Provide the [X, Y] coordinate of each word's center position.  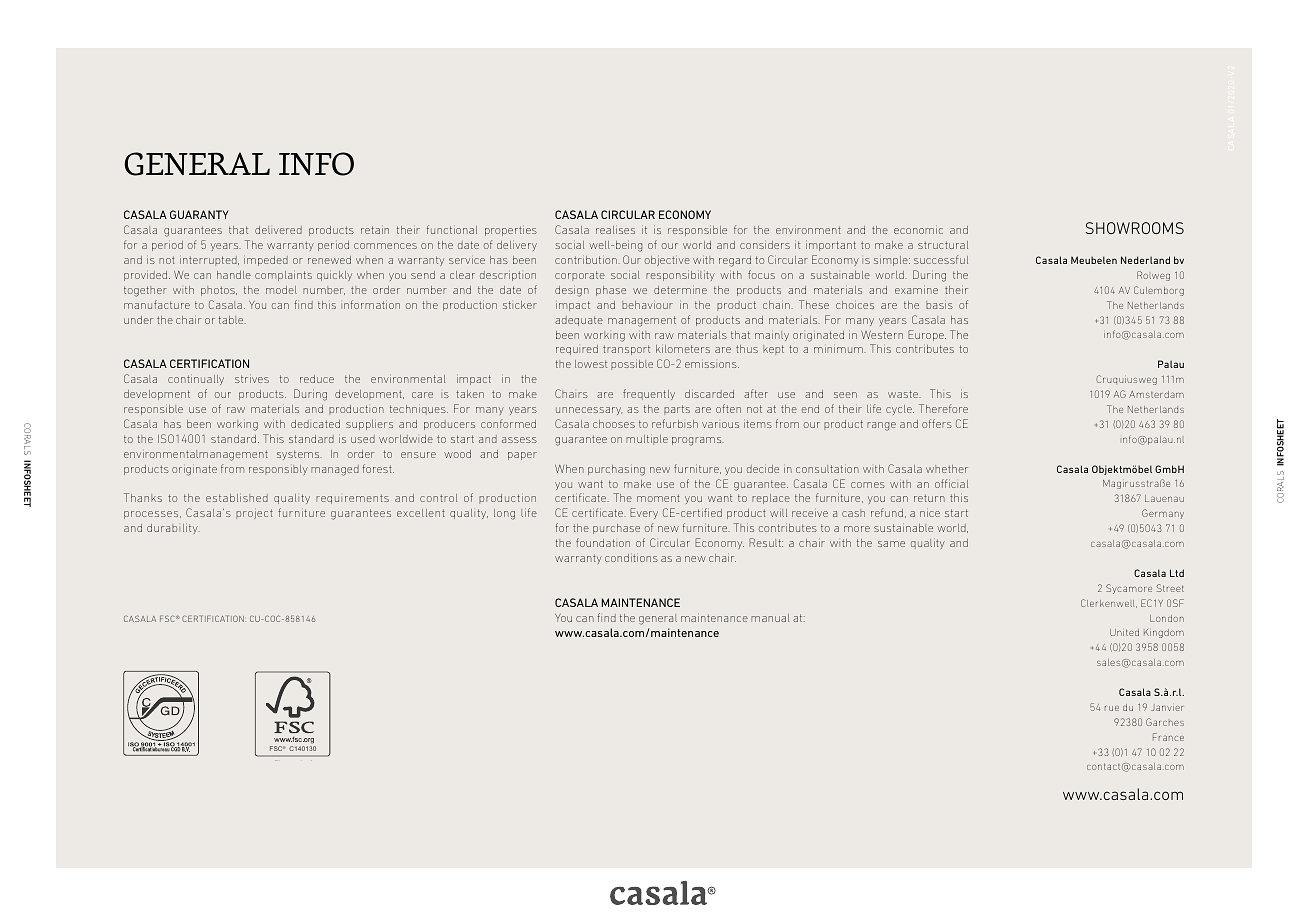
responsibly [278, 470]
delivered [278, 230]
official [951, 483]
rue [1112, 708]
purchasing [616, 470]
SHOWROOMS [1134, 228]
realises [615, 229]
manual [770, 618]
